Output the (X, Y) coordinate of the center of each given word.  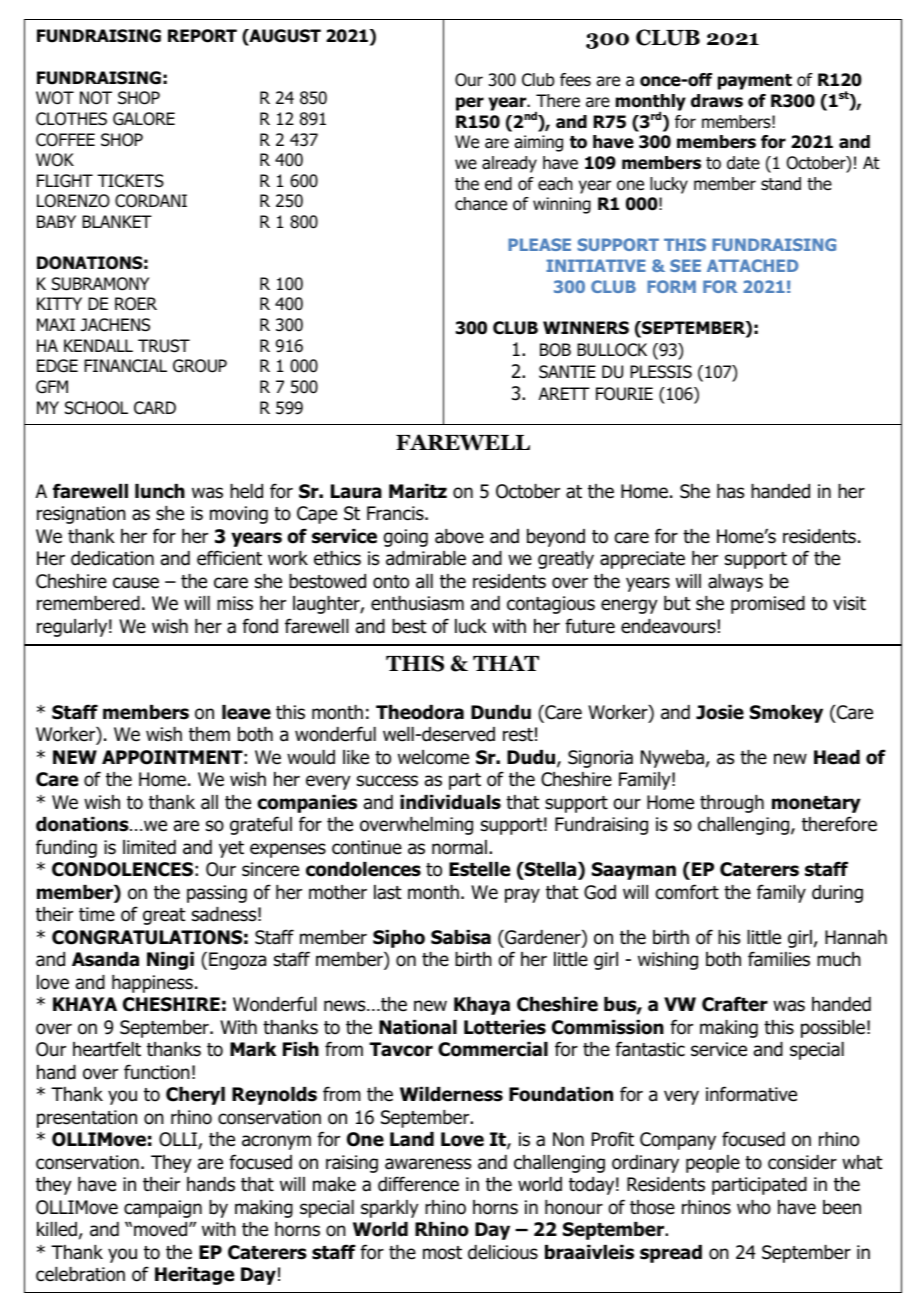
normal (459, 847)
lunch (160, 491)
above (459, 536)
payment (755, 82)
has (730, 491)
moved (162, 1229)
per (470, 104)
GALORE (144, 119)
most (442, 1253)
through (732, 804)
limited (149, 847)
